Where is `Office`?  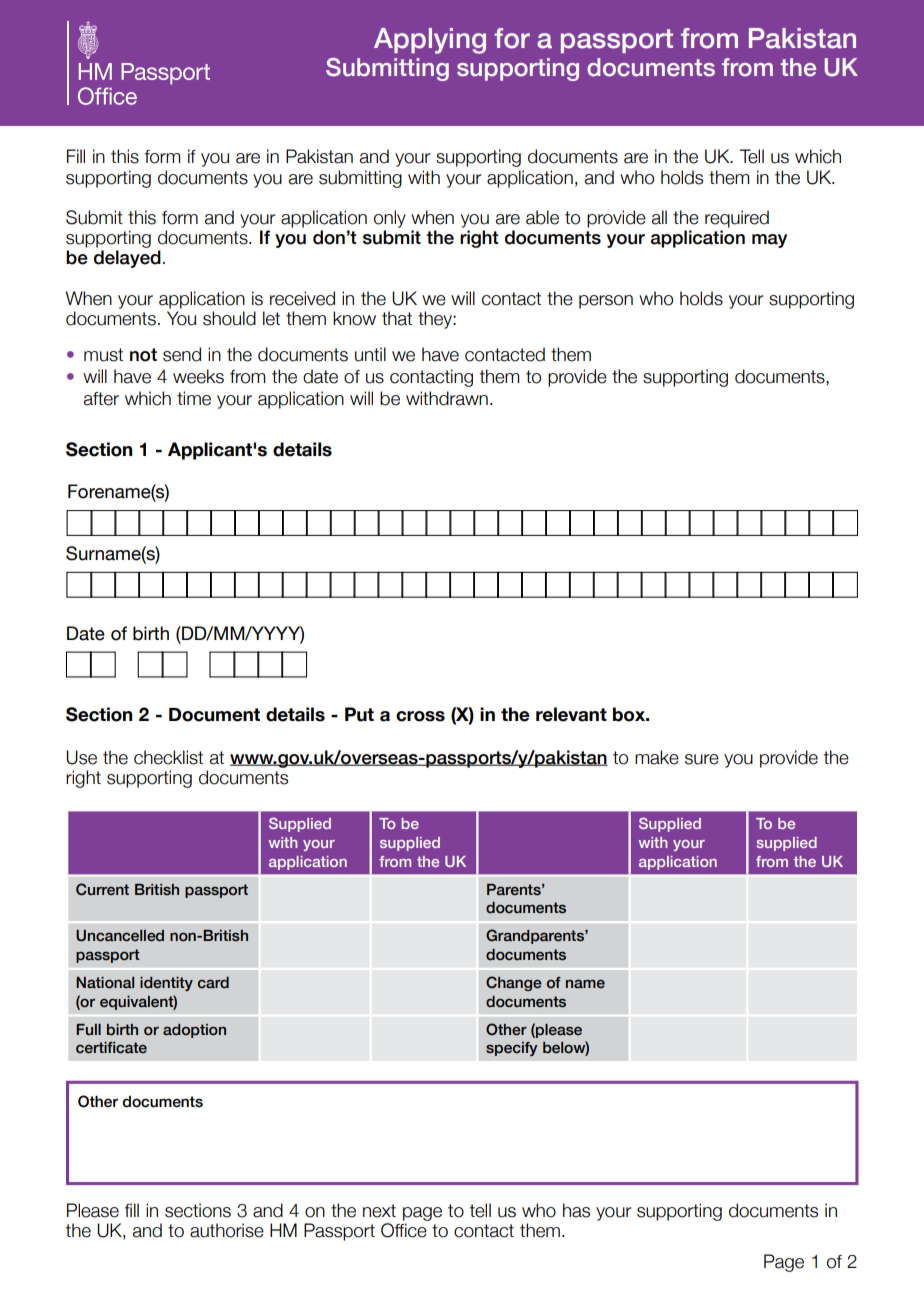
Office is located at coordinates (404, 1230).
